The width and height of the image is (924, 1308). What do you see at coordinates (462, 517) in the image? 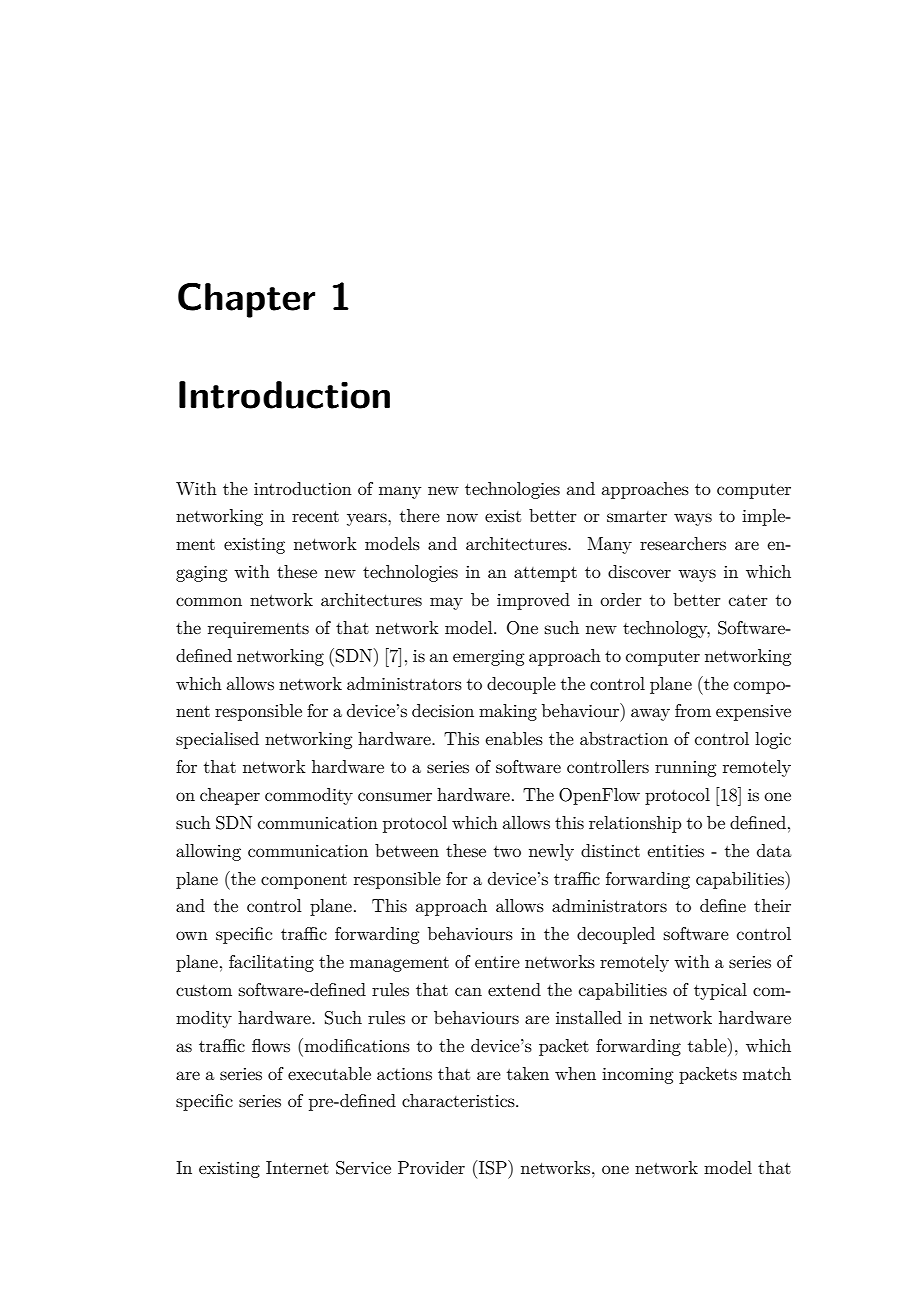
I see `now` at bounding box center [462, 517].
